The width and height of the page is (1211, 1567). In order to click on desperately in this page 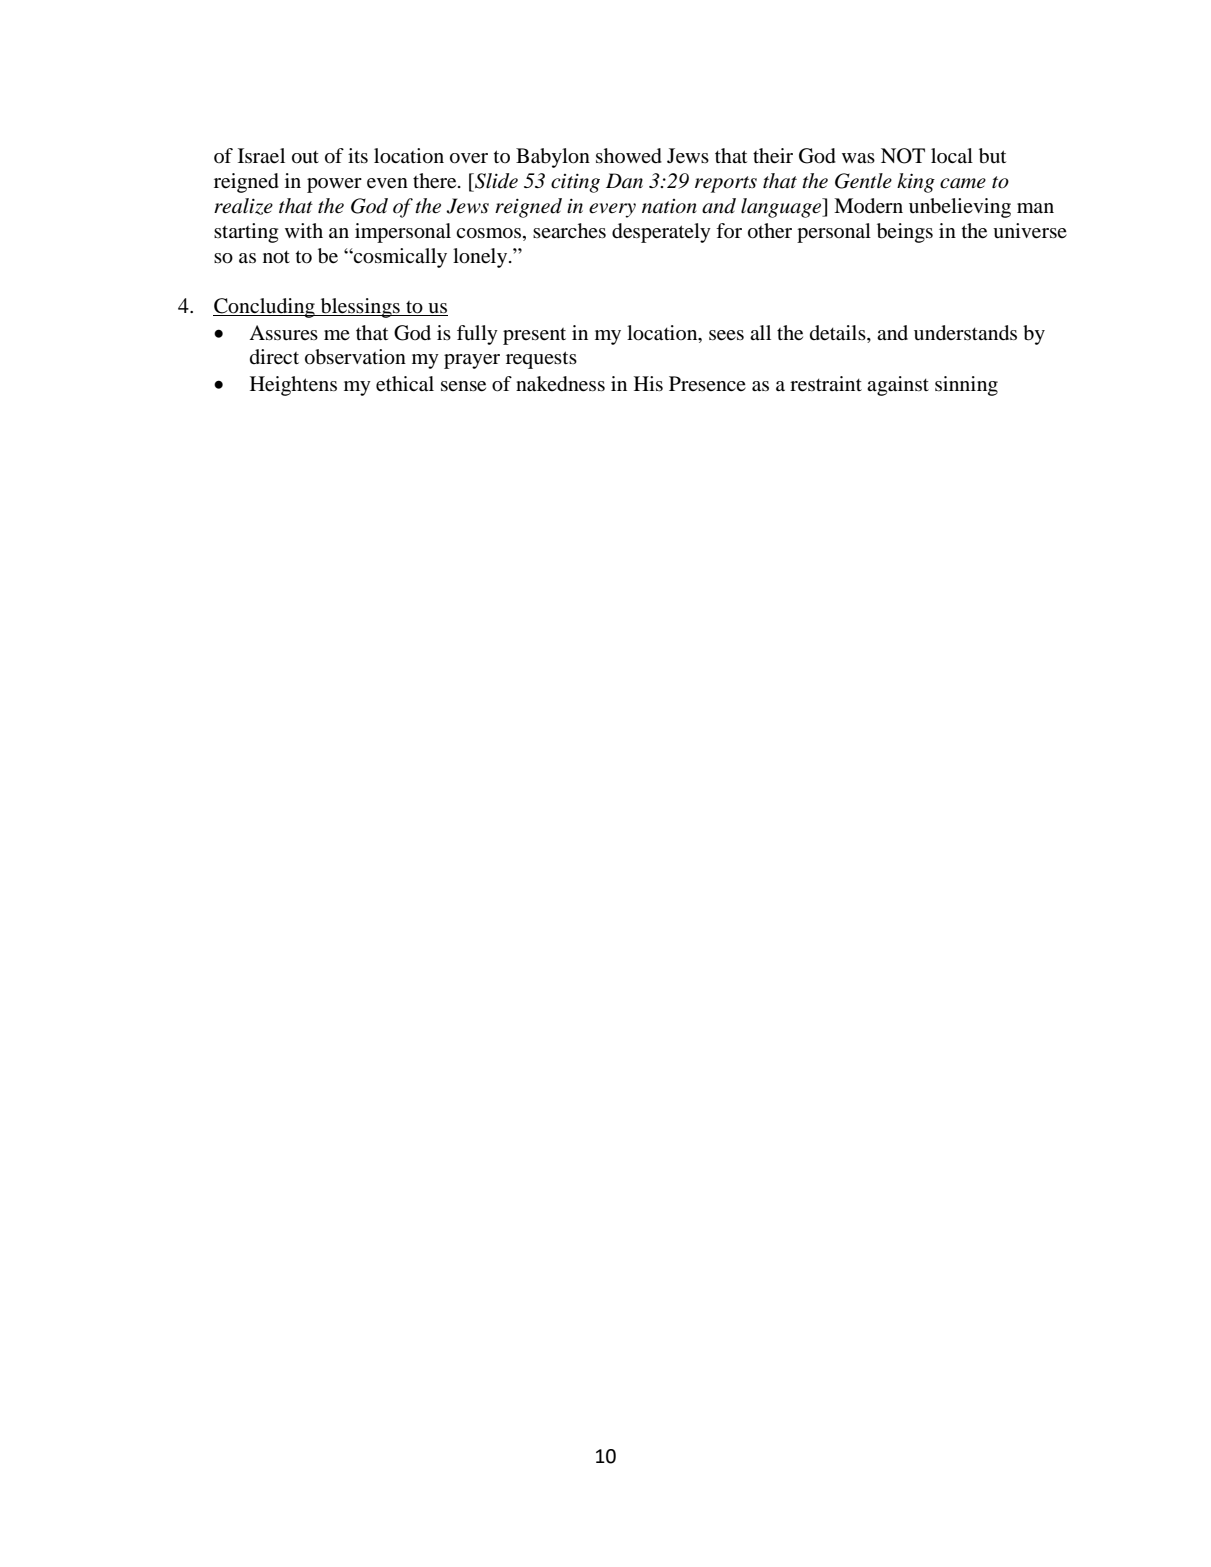, I will do `click(661, 233)`.
